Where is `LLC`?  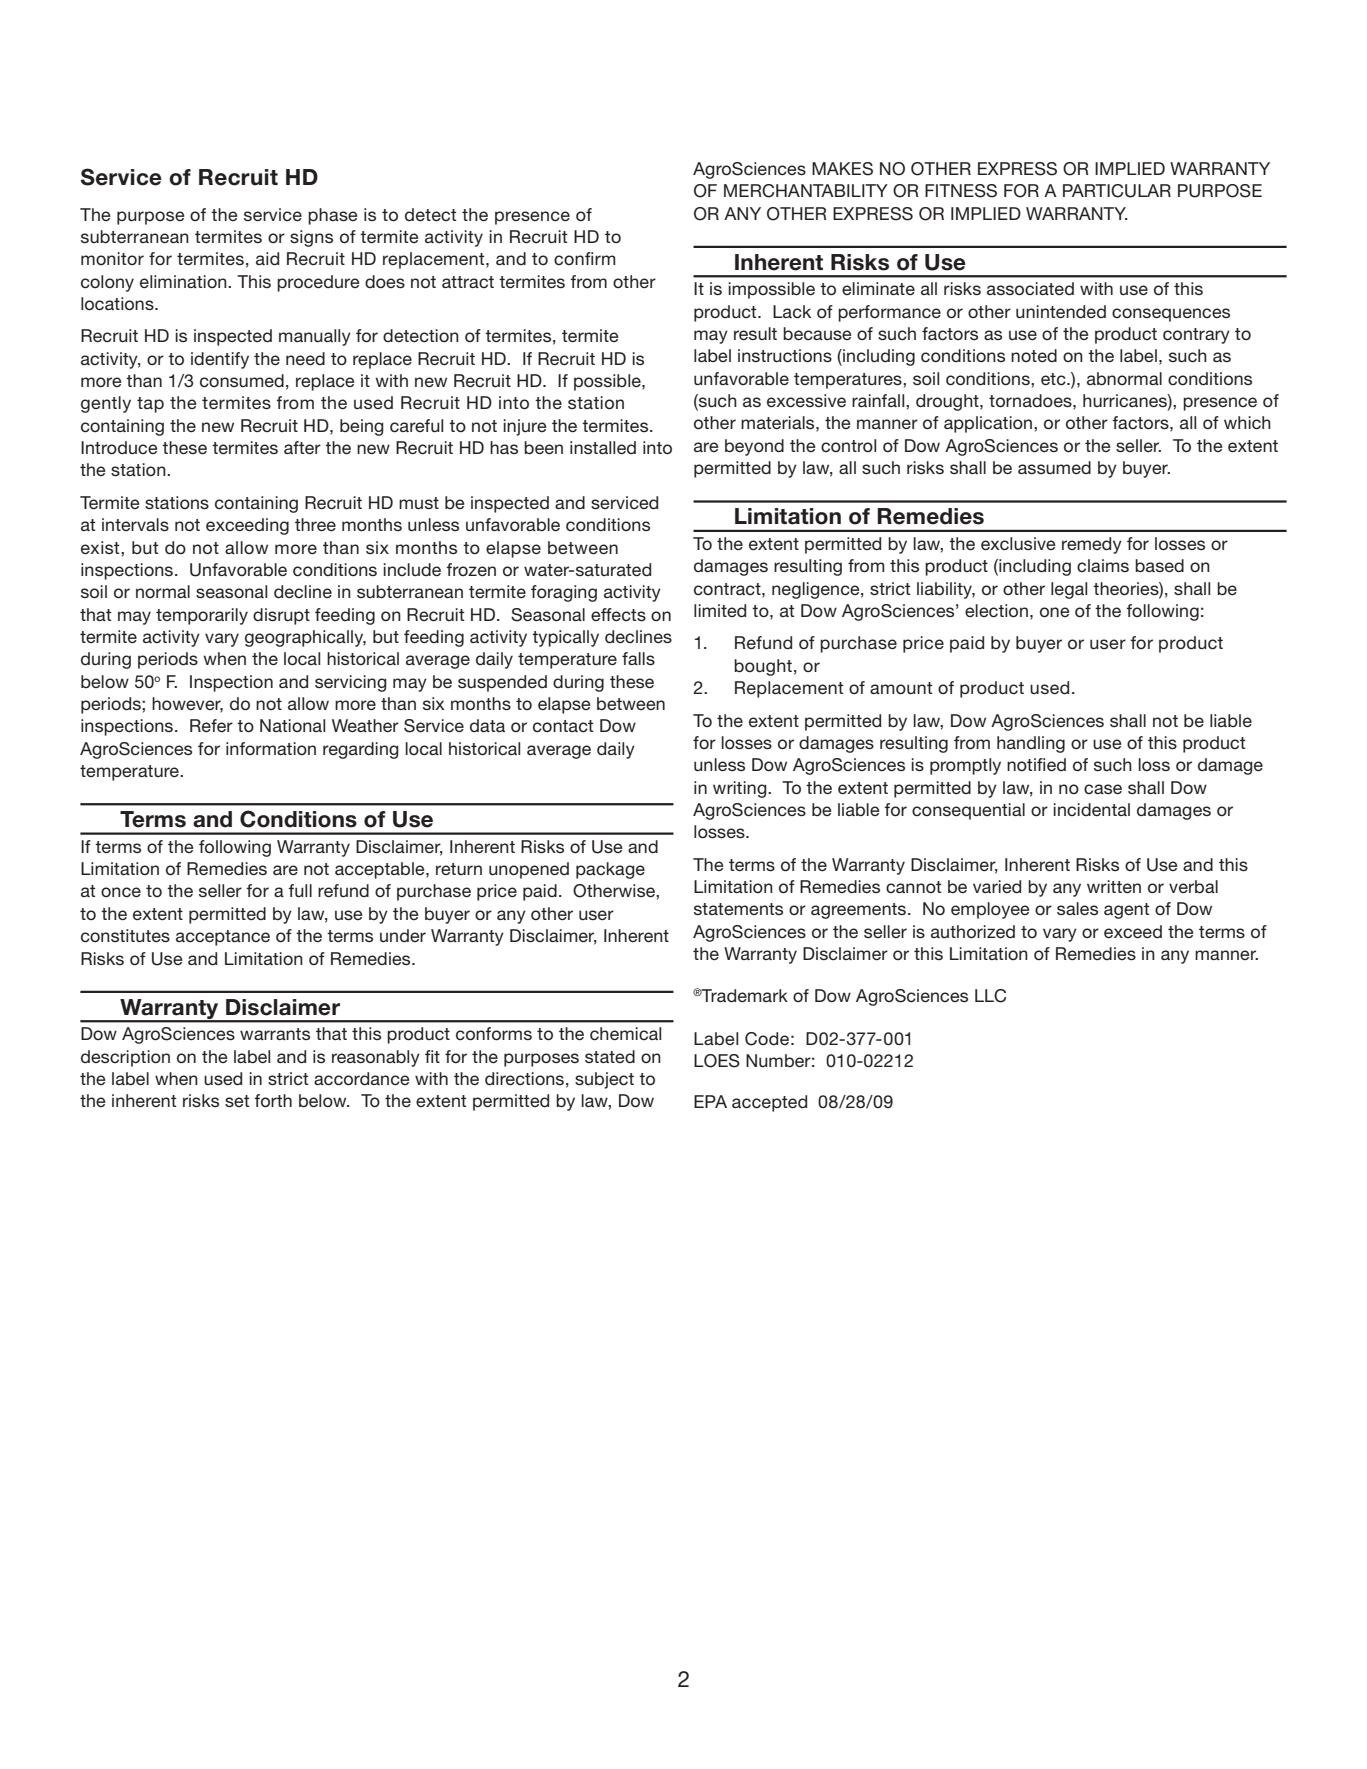 LLC is located at coordinates (990, 996).
